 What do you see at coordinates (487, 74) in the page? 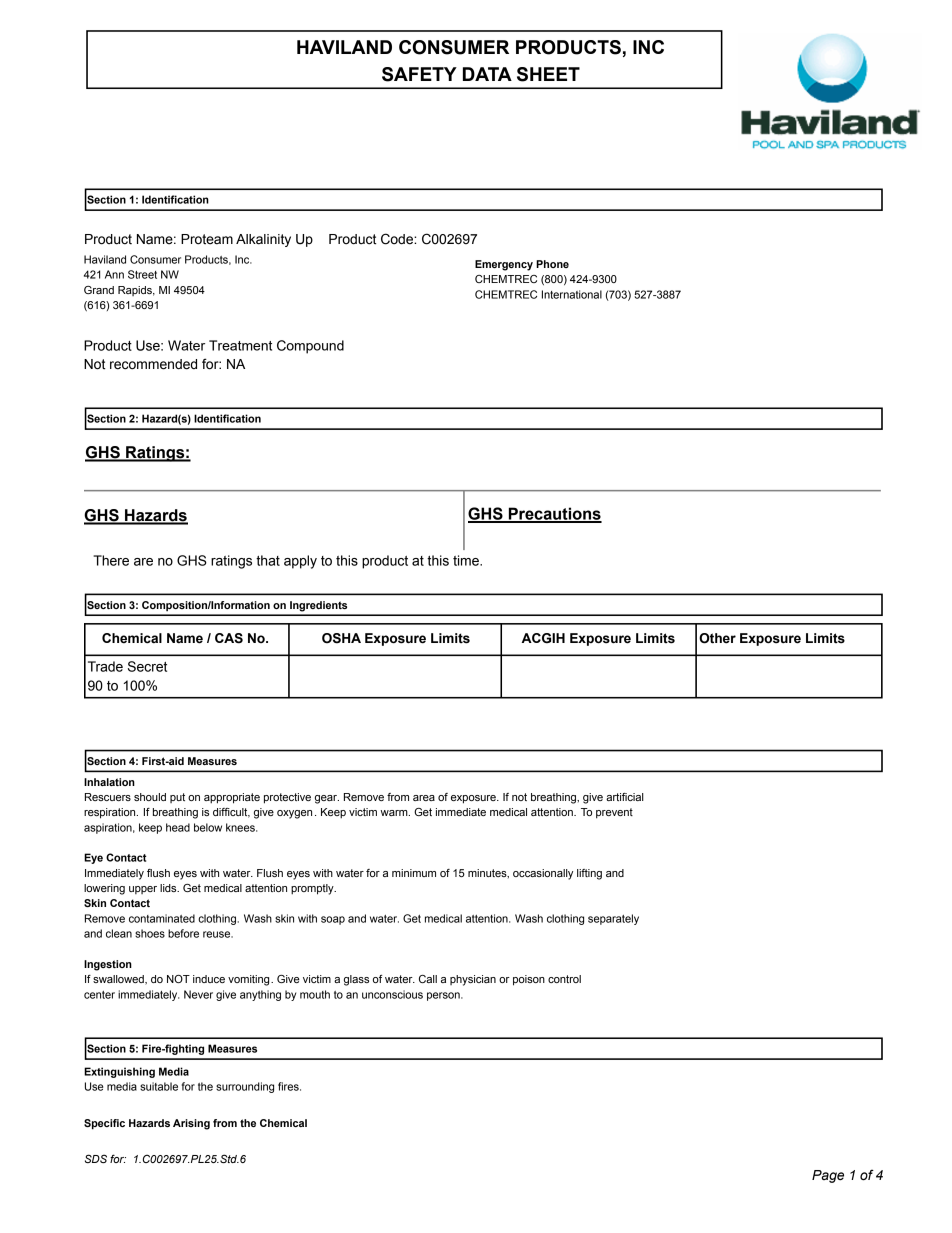
I see `DATA` at bounding box center [487, 74].
